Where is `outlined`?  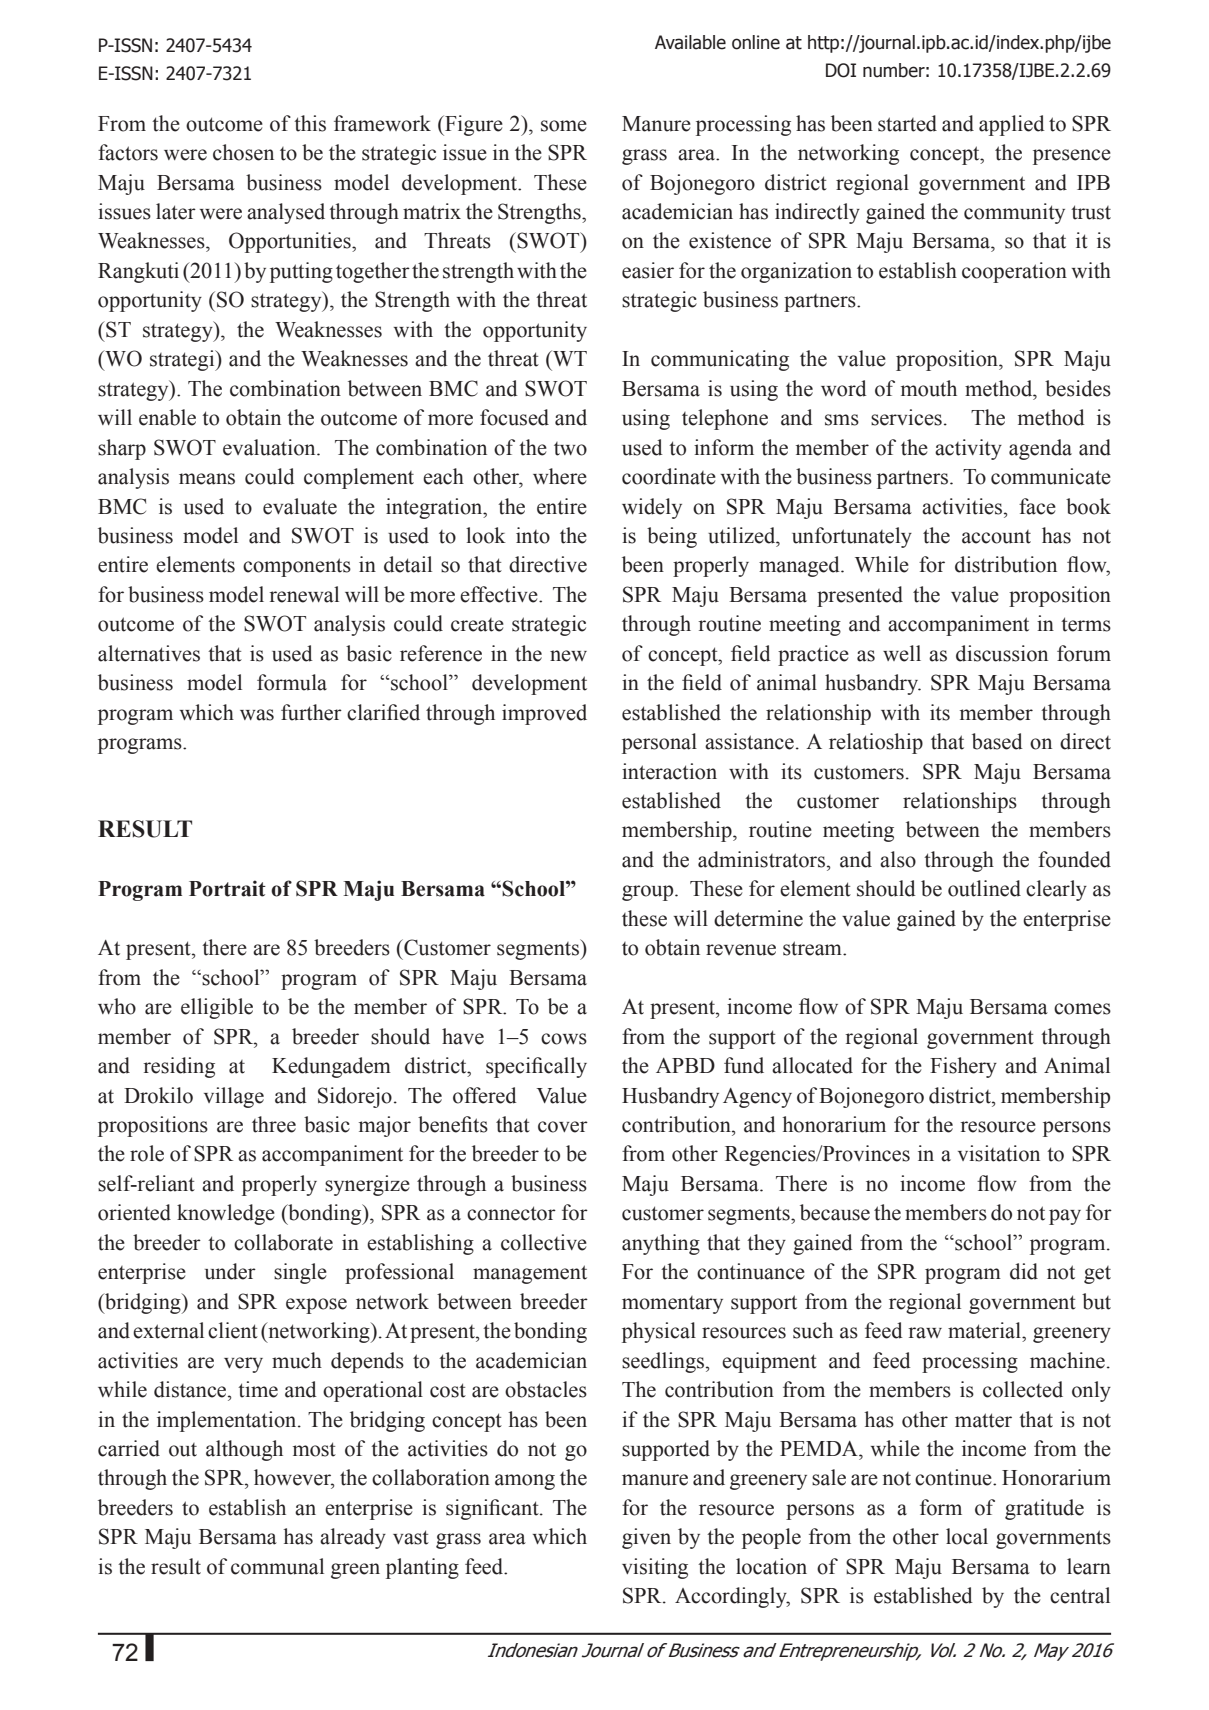 outlined is located at coordinates (984, 888).
